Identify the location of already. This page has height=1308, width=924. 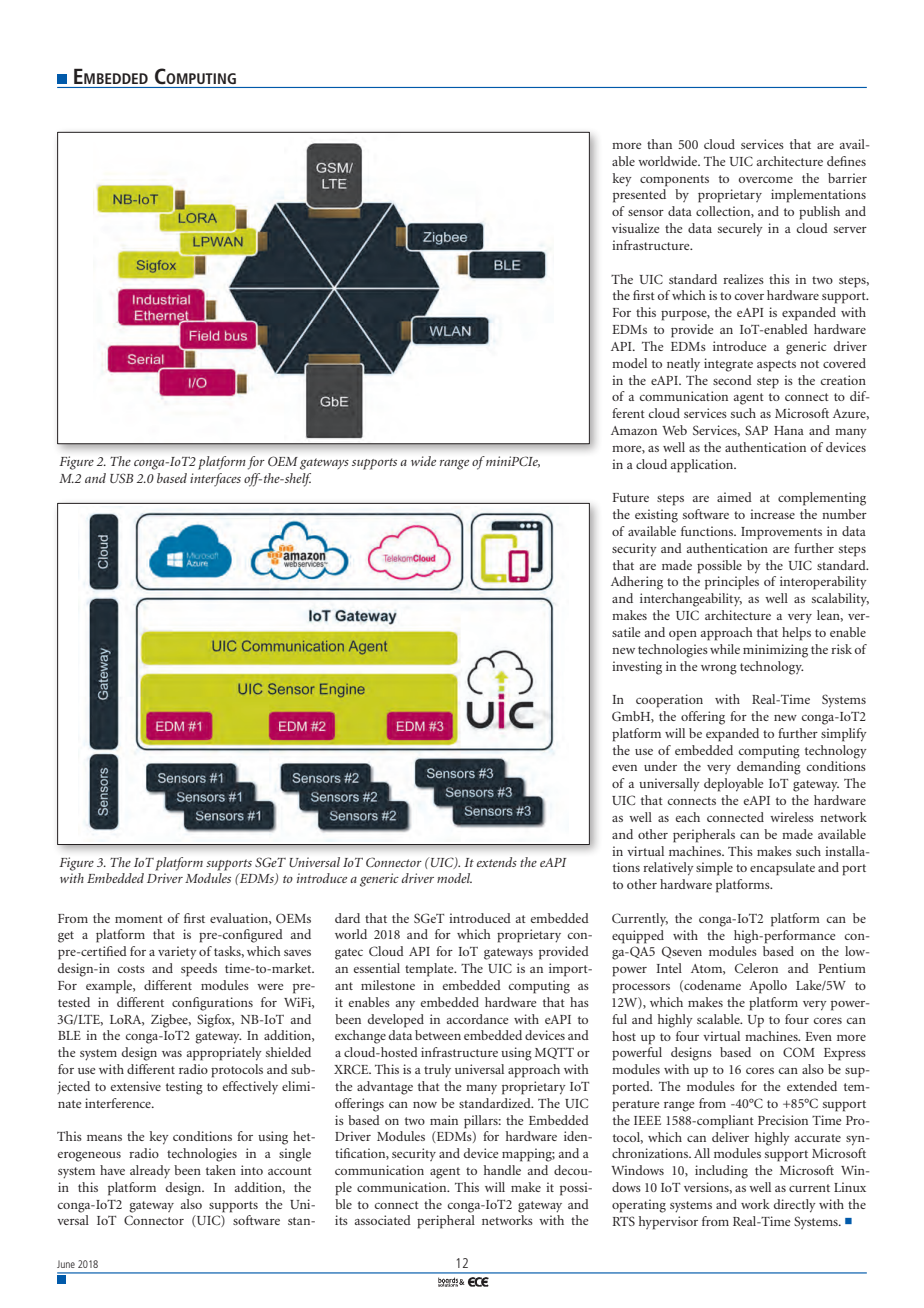
(150, 1172).
